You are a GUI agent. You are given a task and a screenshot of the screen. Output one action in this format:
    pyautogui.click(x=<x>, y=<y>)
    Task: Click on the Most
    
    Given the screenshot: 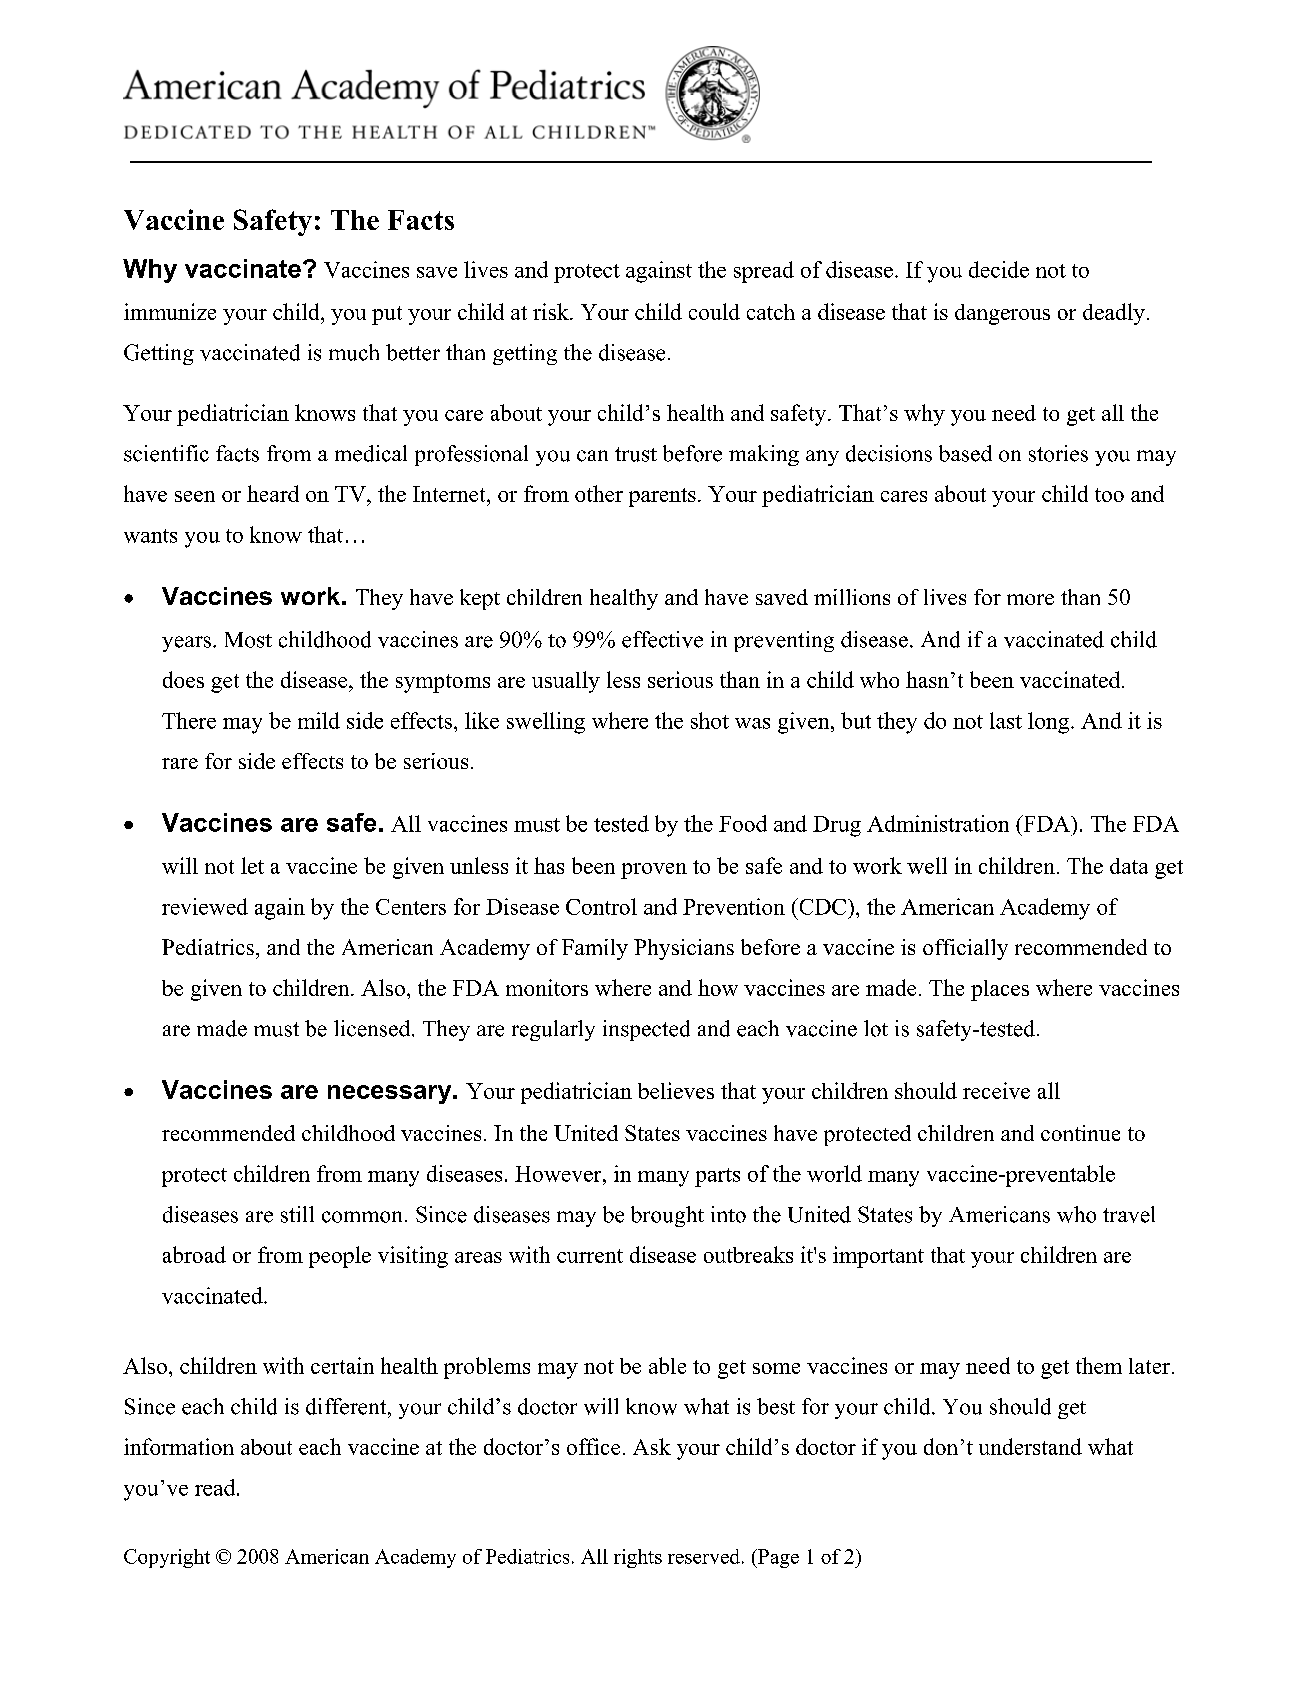 What is the action you would take?
    pyautogui.click(x=248, y=640)
